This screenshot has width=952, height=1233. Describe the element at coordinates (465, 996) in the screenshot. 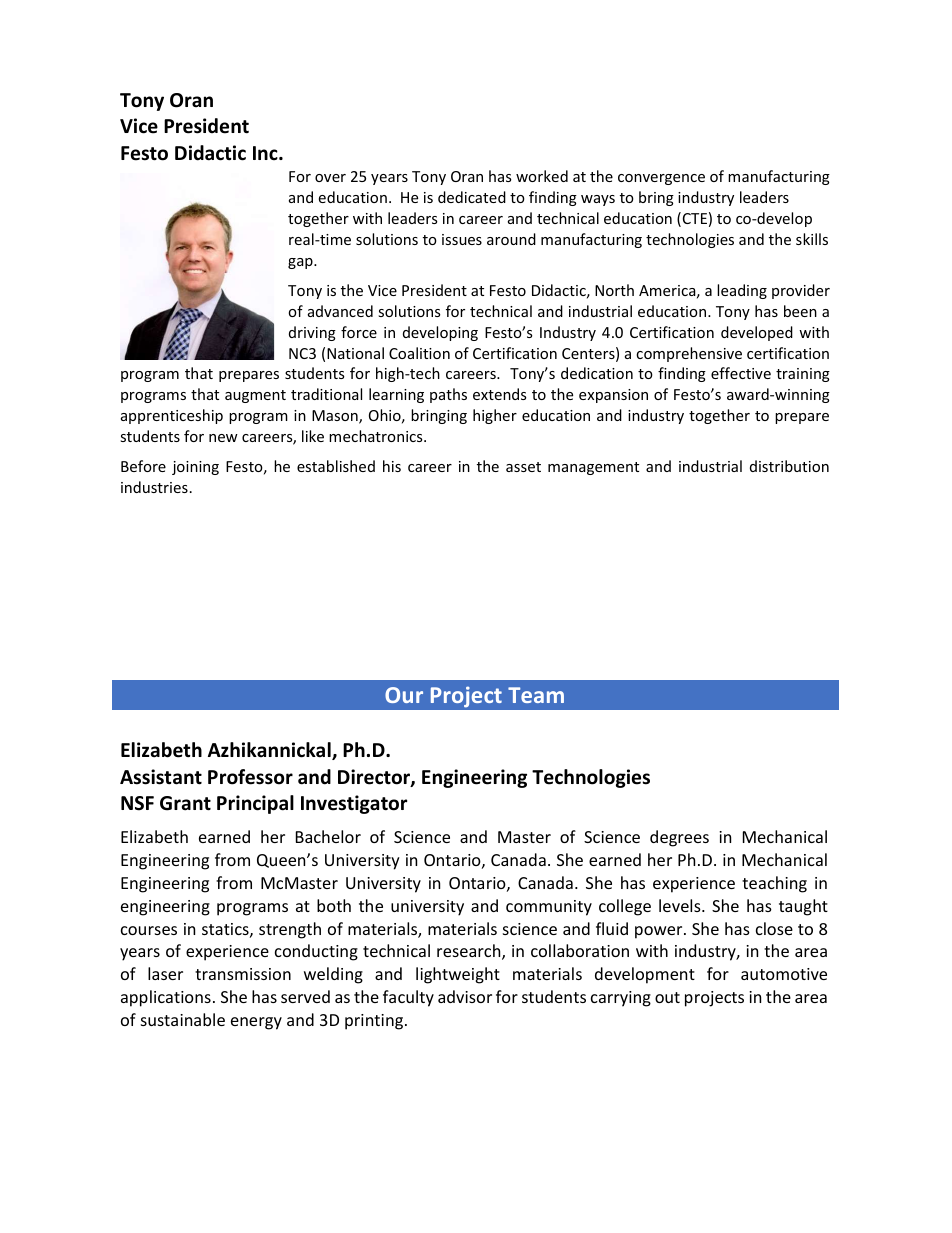

I see `advisor` at that location.
